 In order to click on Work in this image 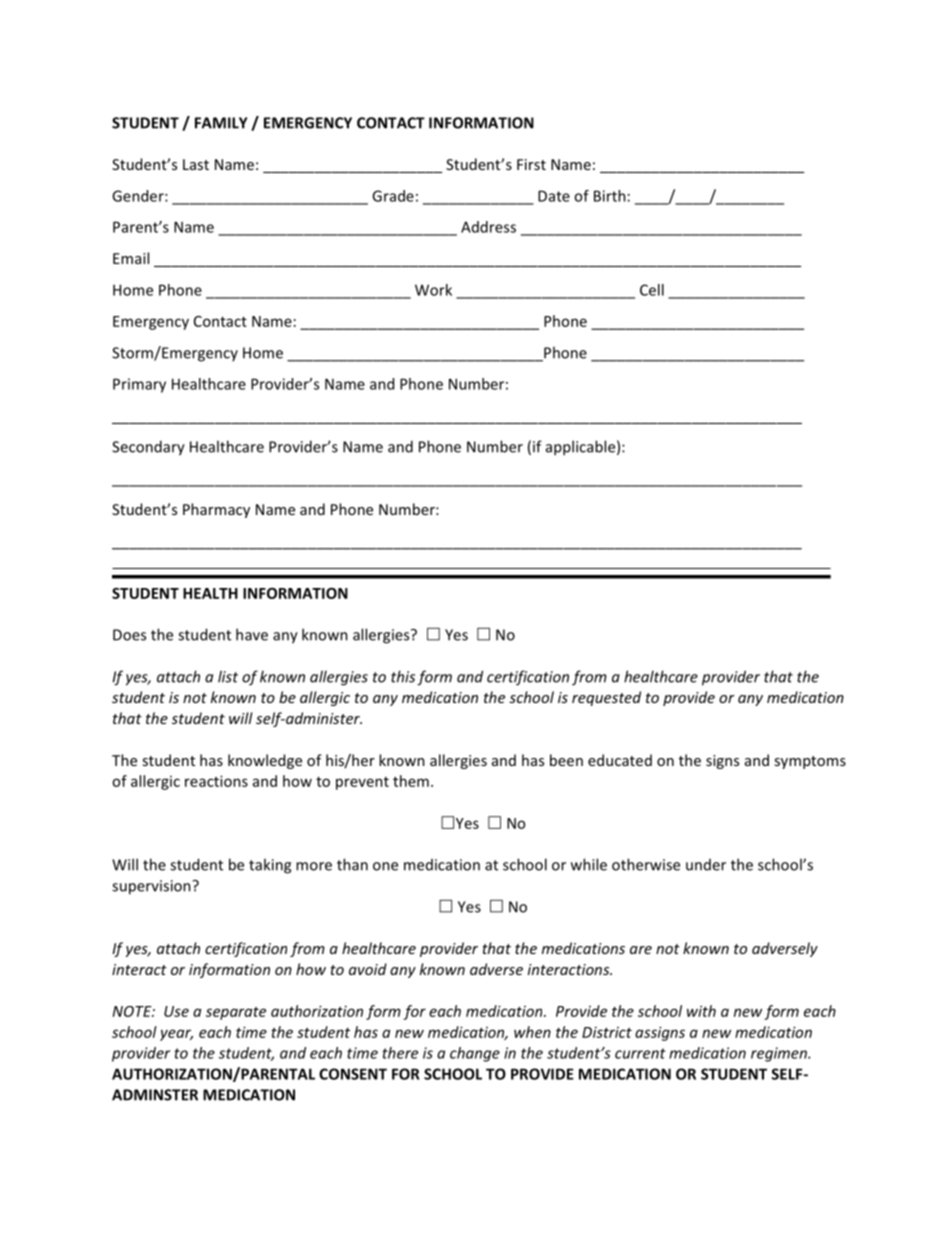, I will do `click(433, 290)`.
